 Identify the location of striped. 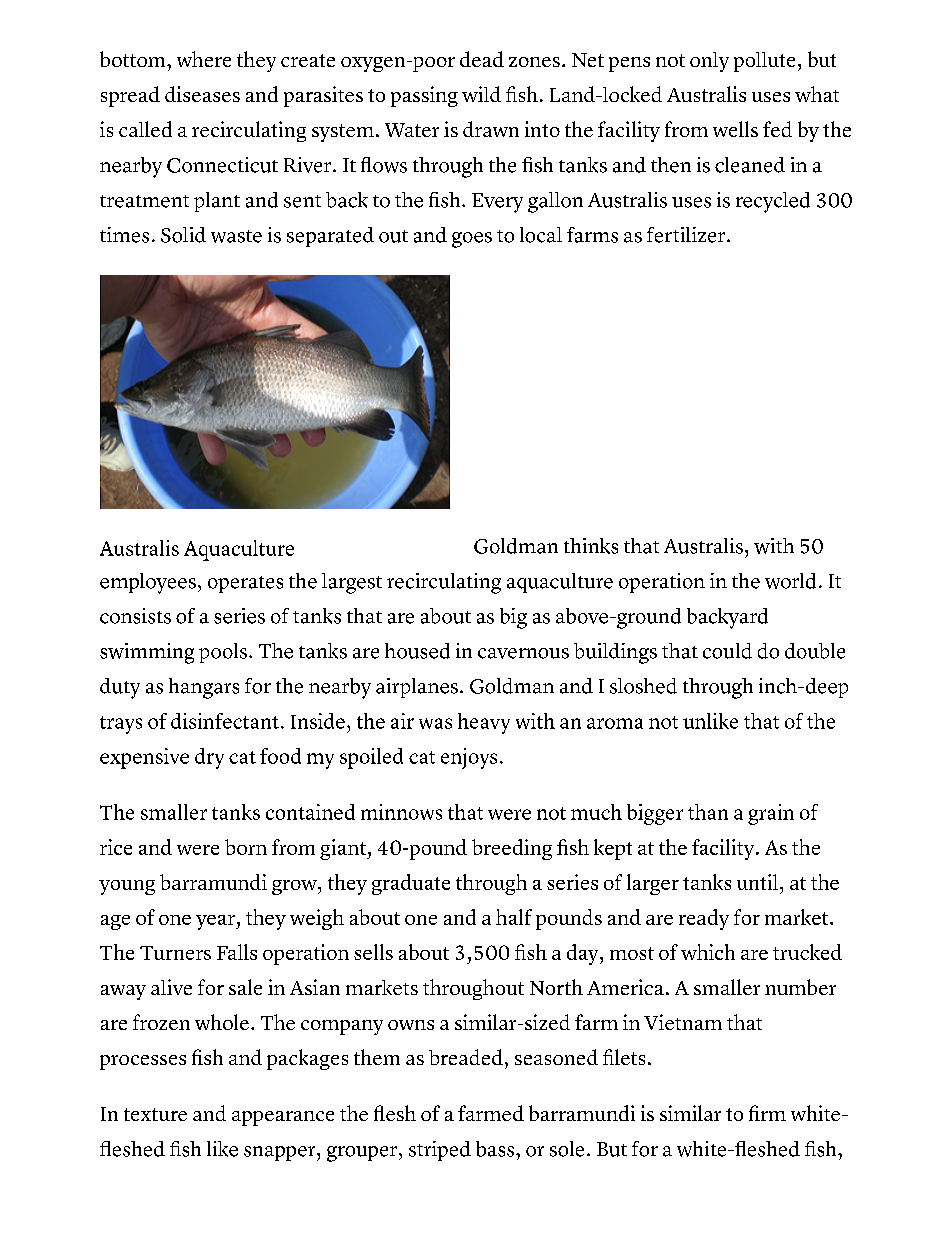
(440, 1151).
